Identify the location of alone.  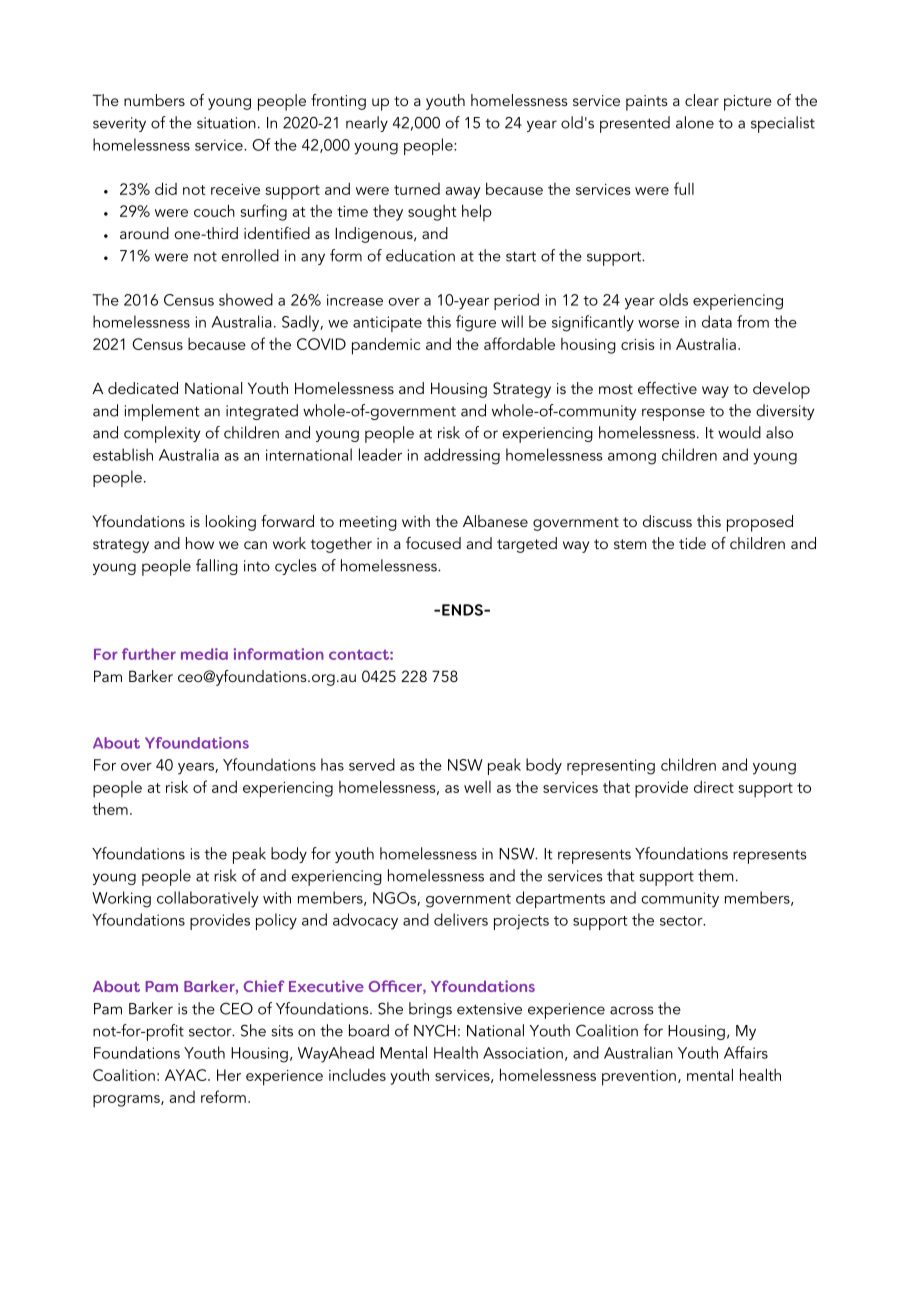
(695, 122).
